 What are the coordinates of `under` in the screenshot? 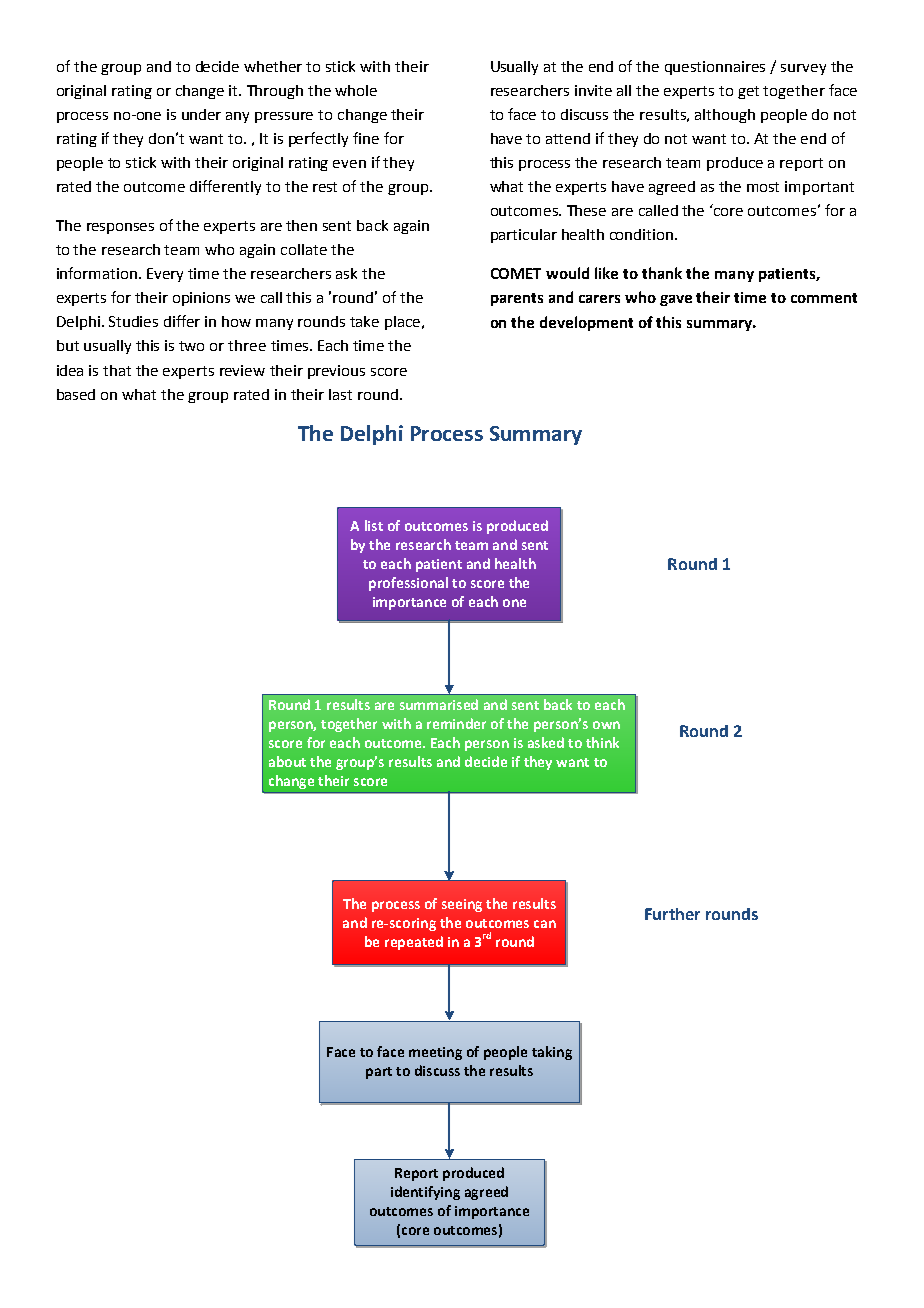 It's located at (201, 114).
